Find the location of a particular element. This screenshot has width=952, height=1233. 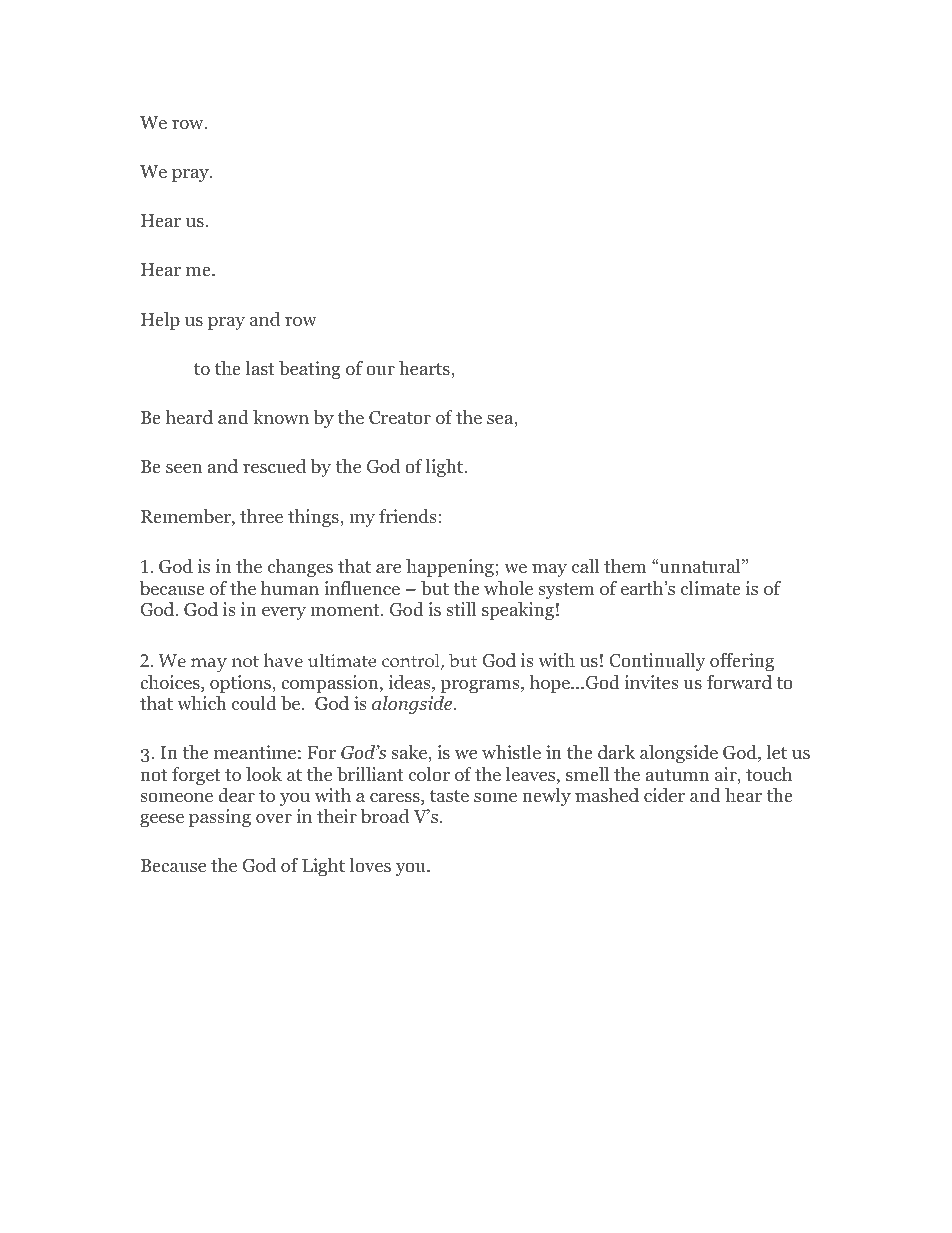

passing is located at coordinates (220, 818).
